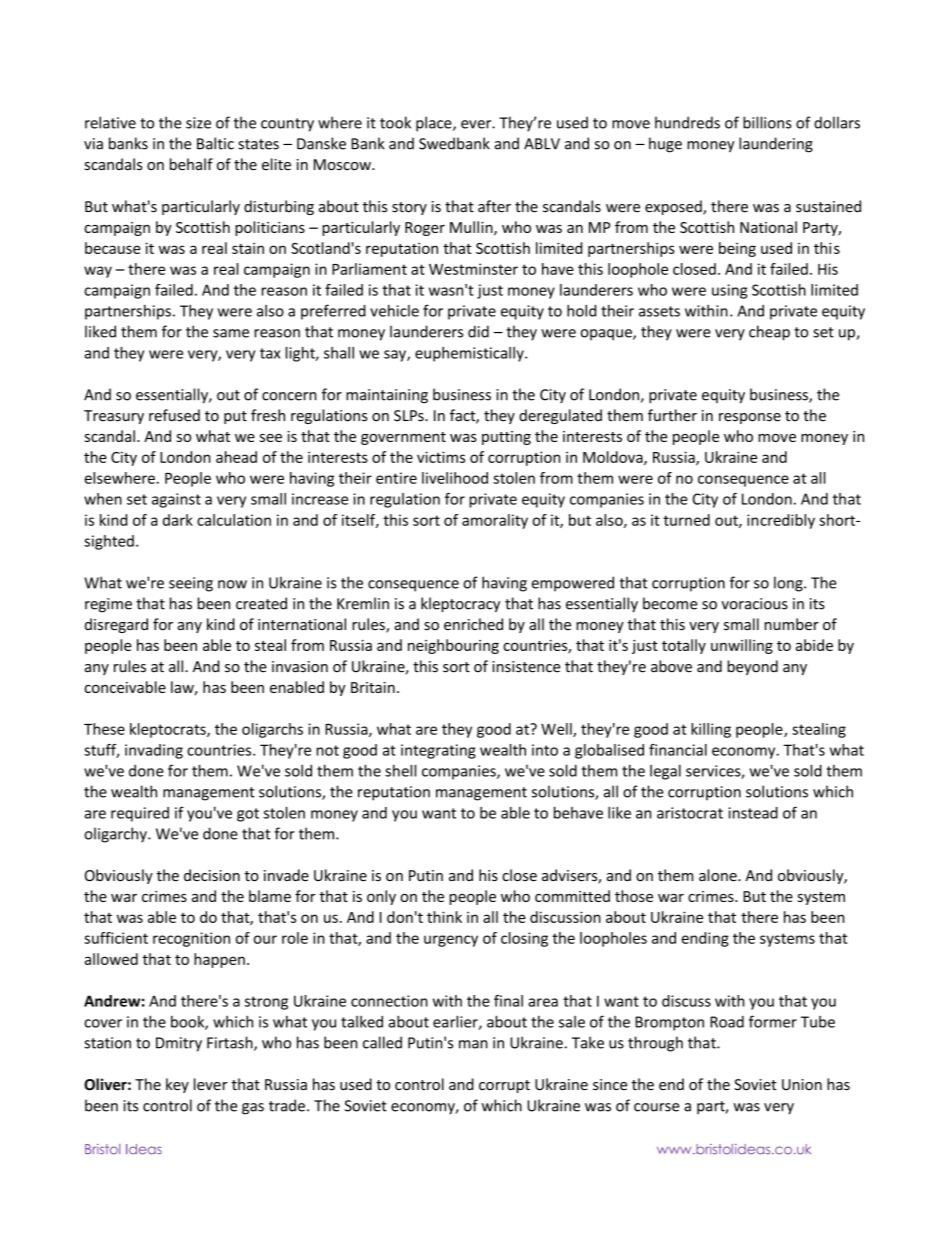  What do you see at coordinates (435, 124) in the screenshot?
I see `place` at bounding box center [435, 124].
